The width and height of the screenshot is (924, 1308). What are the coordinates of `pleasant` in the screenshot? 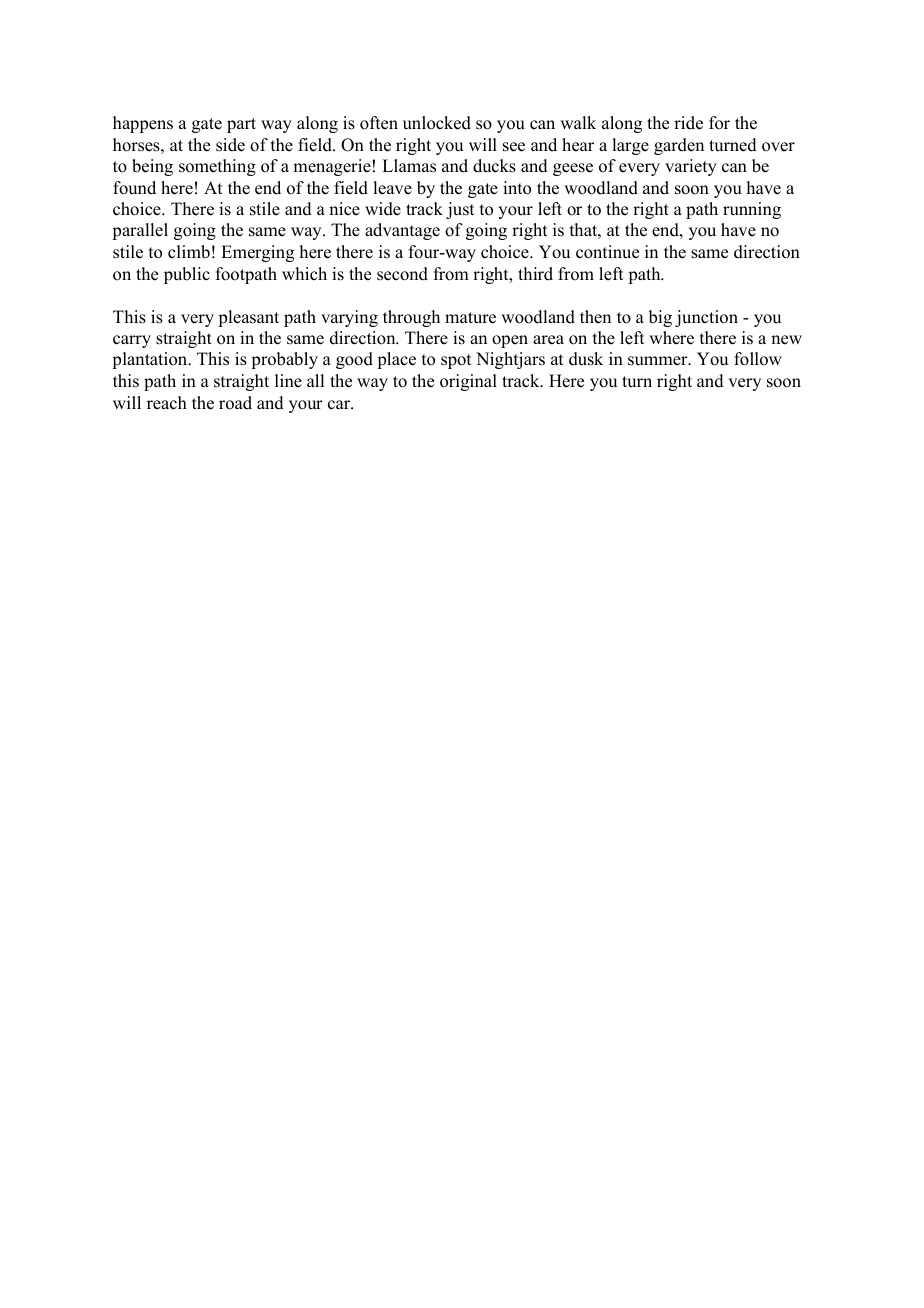 It's located at (248, 318).
